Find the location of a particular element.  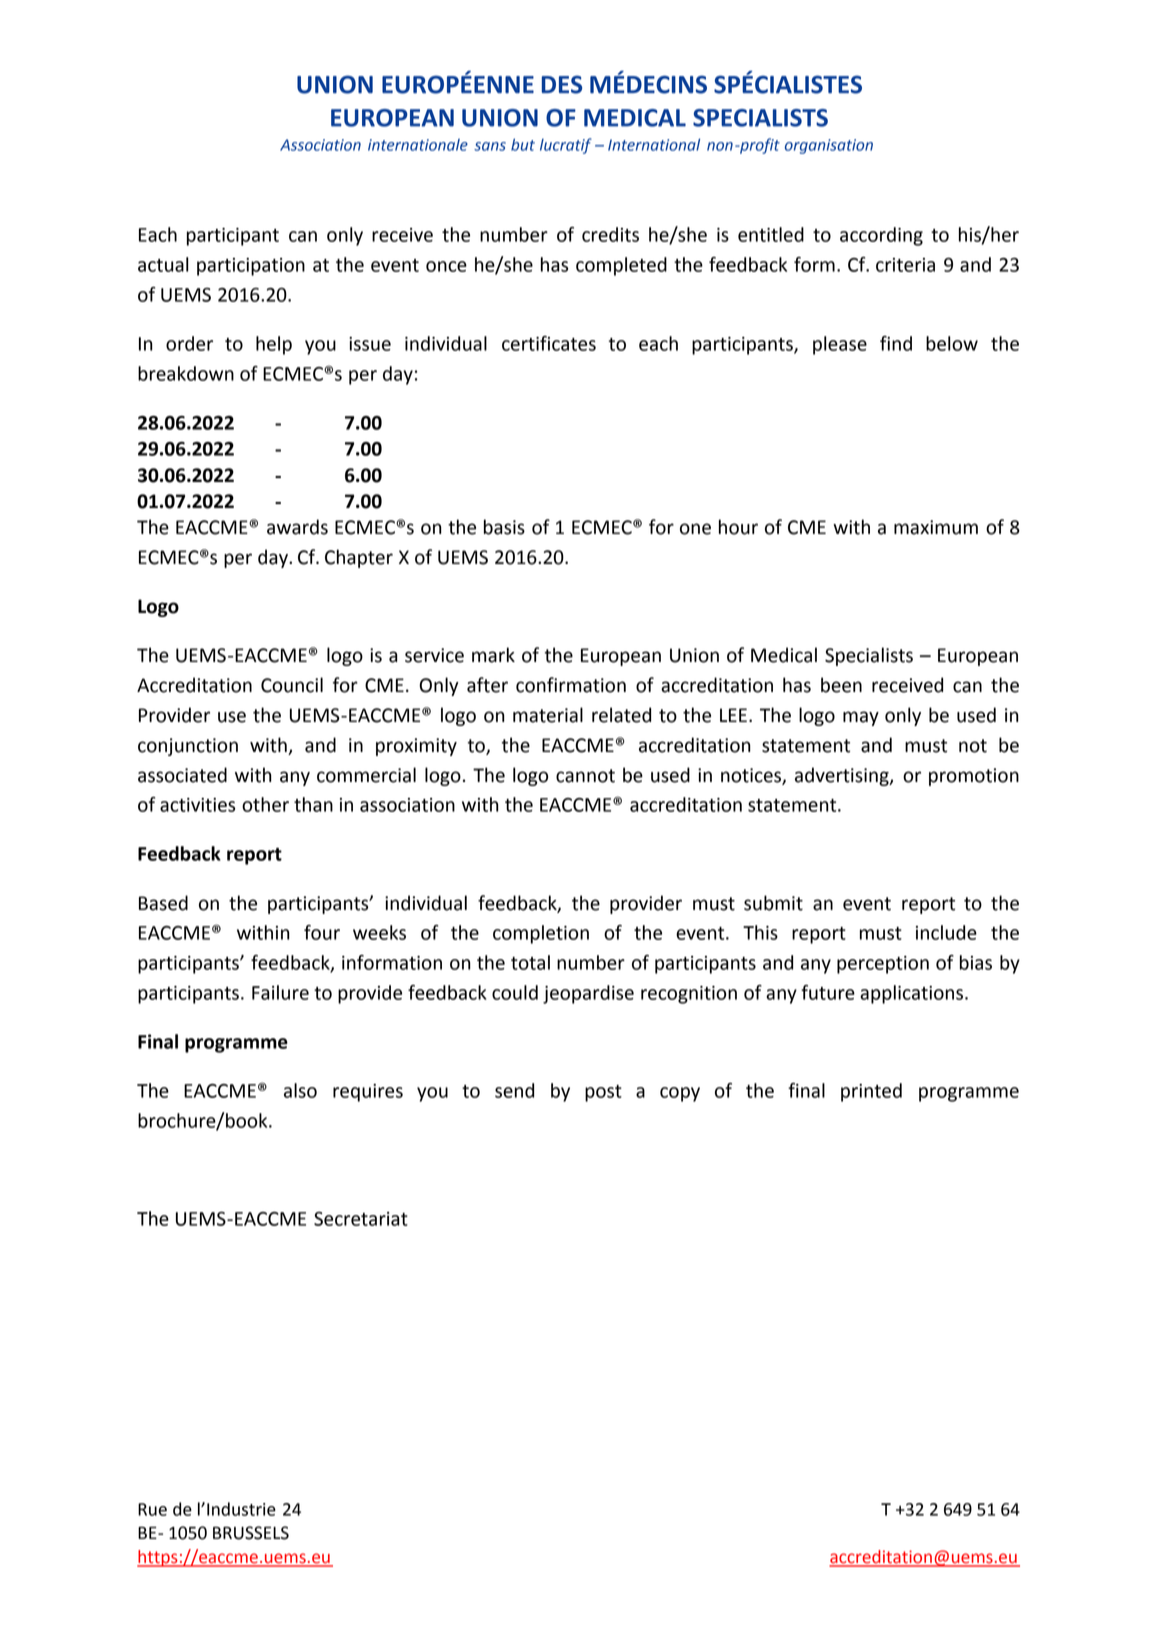

Secretariat is located at coordinates (361, 1219).
